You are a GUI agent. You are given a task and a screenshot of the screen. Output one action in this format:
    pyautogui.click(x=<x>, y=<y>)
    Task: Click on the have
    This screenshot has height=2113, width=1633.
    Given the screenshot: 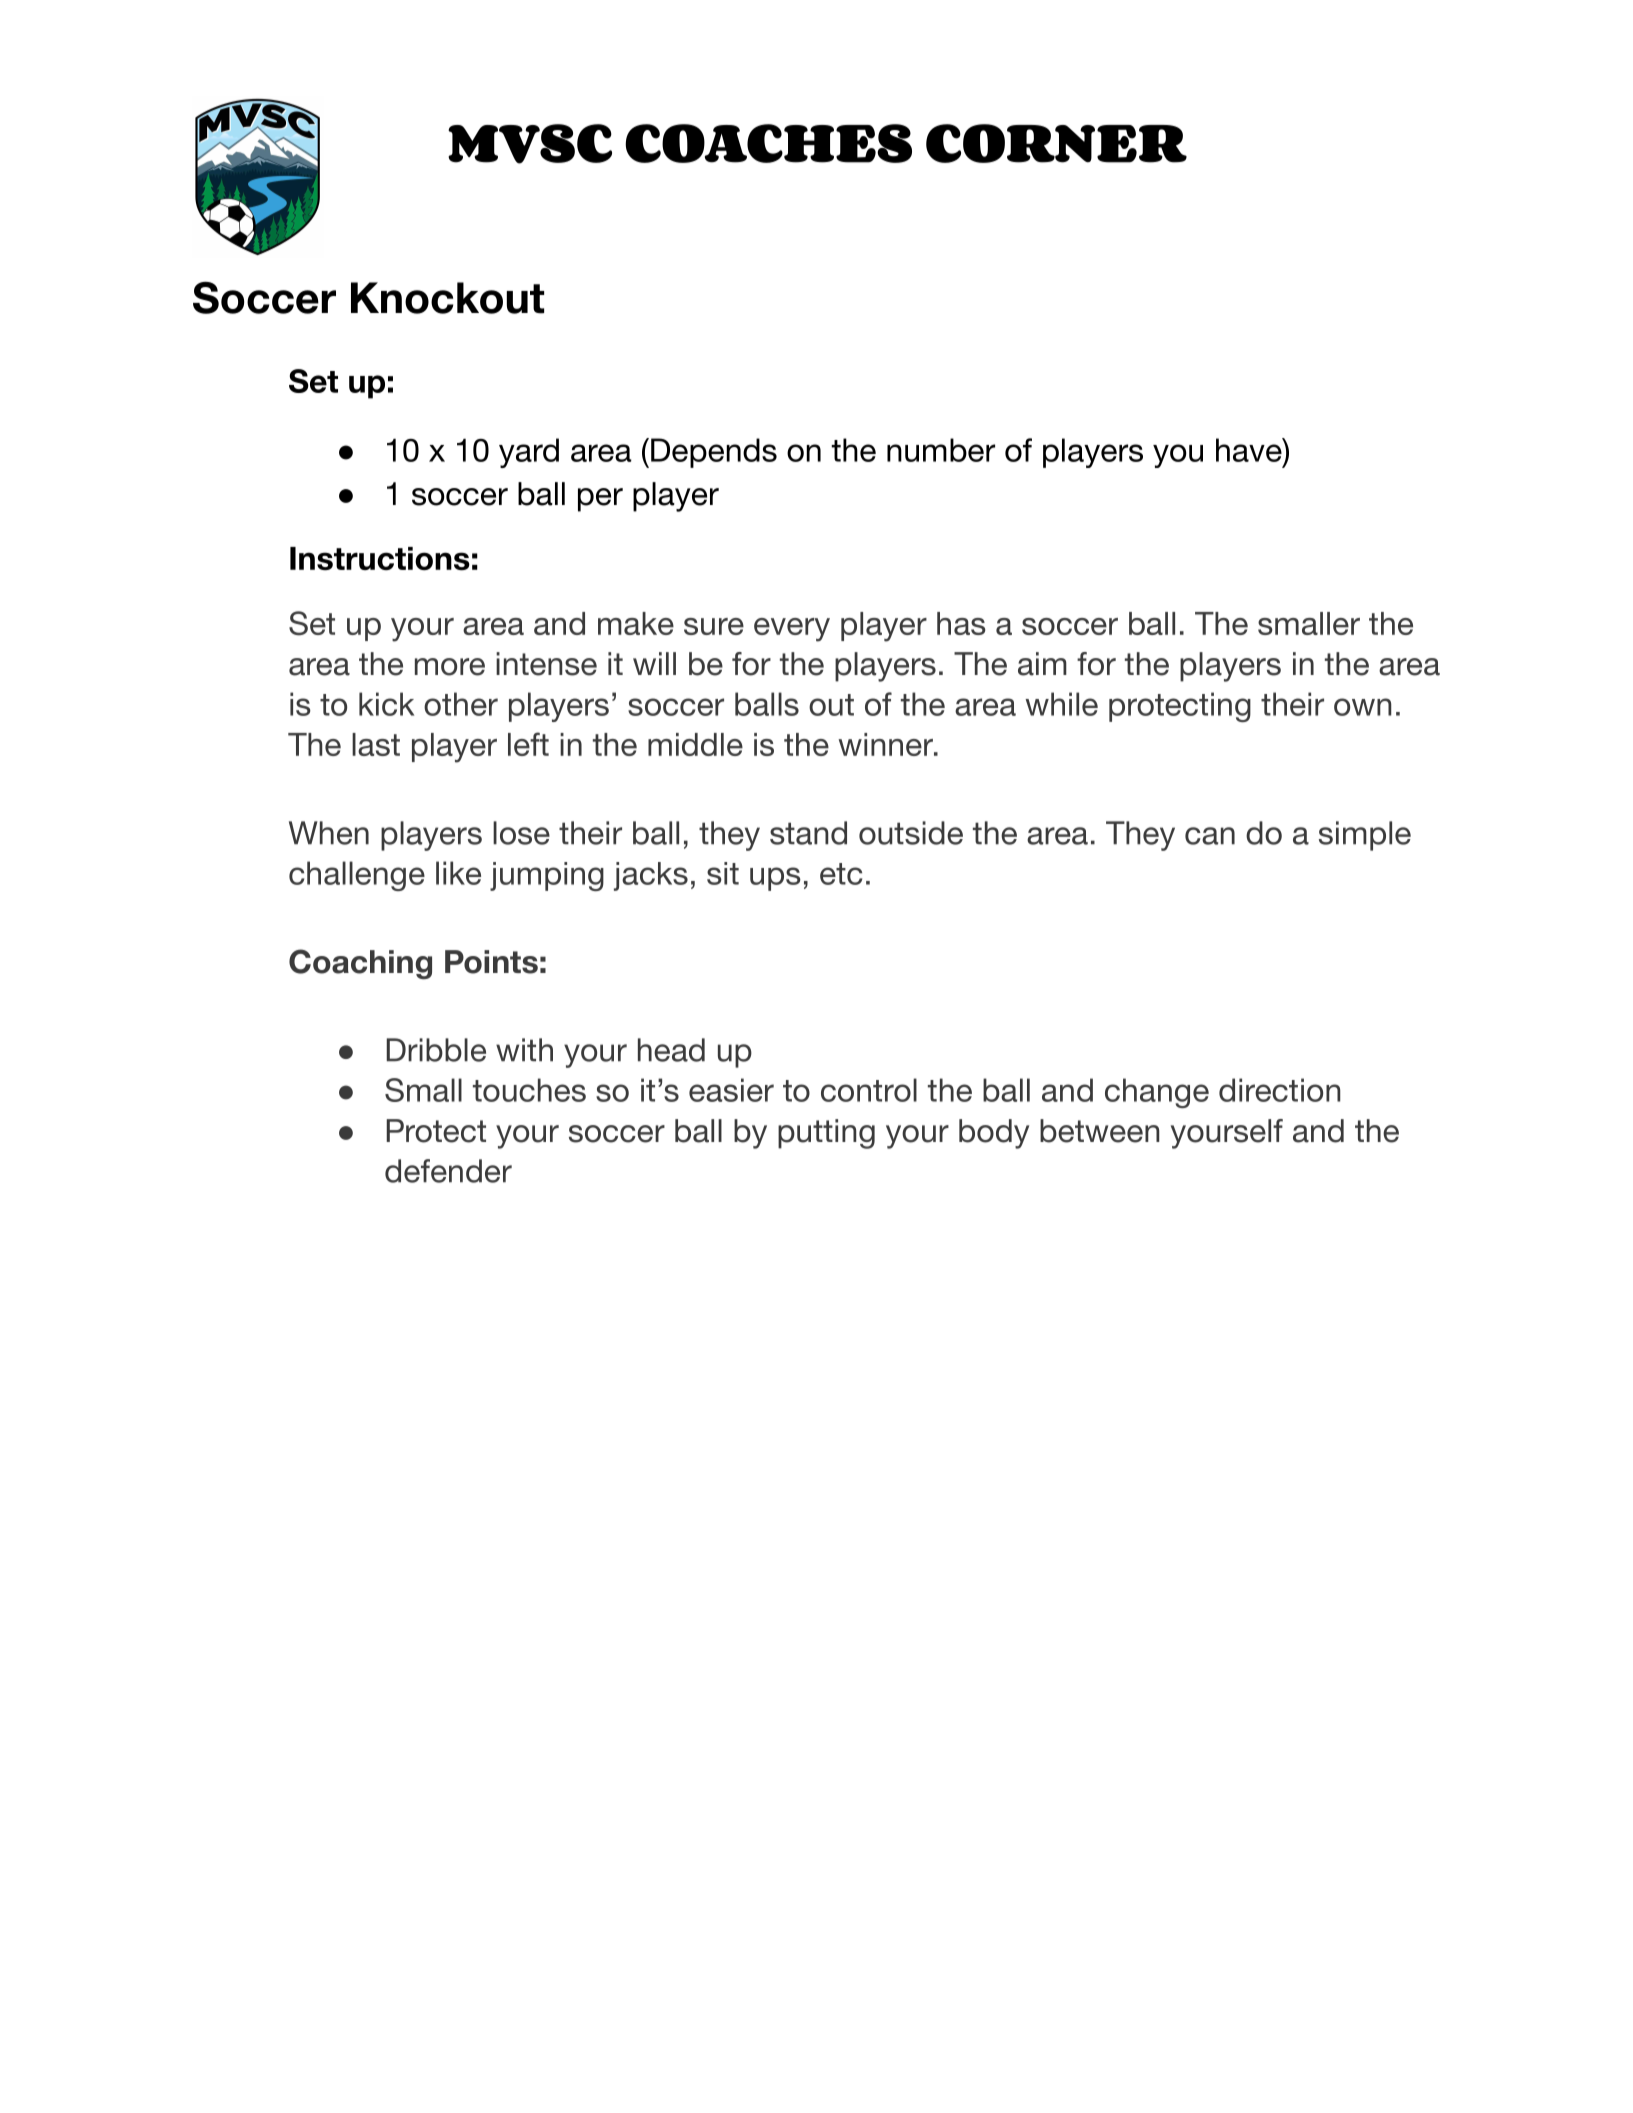 What is the action you would take?
    pyautogui.click(x=1249, y=450)
